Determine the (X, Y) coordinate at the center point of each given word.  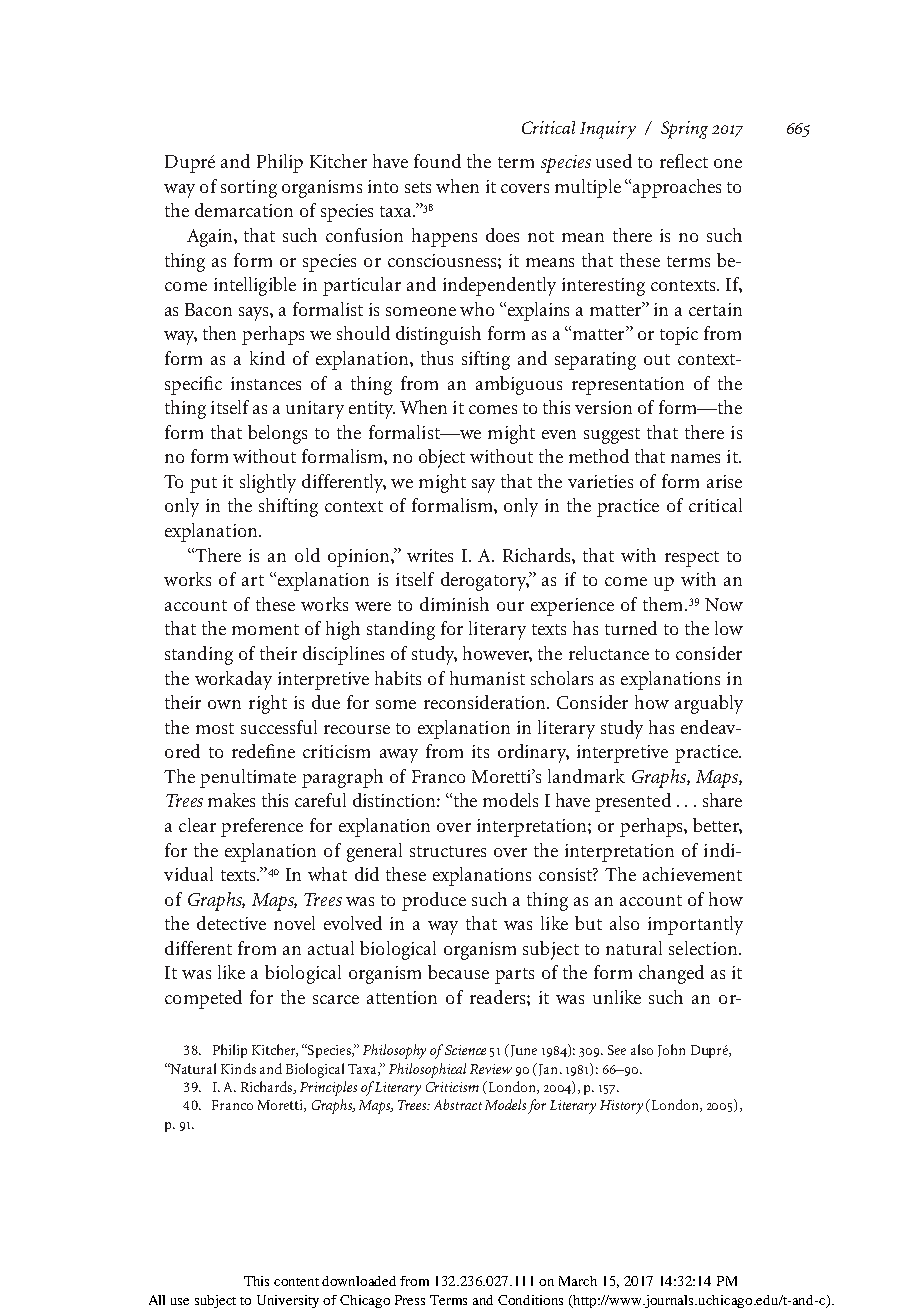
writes (430, 555)
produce (434, 901)
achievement (692, 874)
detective (231, 923)
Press (410, 1300)
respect (692, 559)
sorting (249, 189)
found (437, 161)
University (288, 1301)
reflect (684, 161)
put (203, 485)
